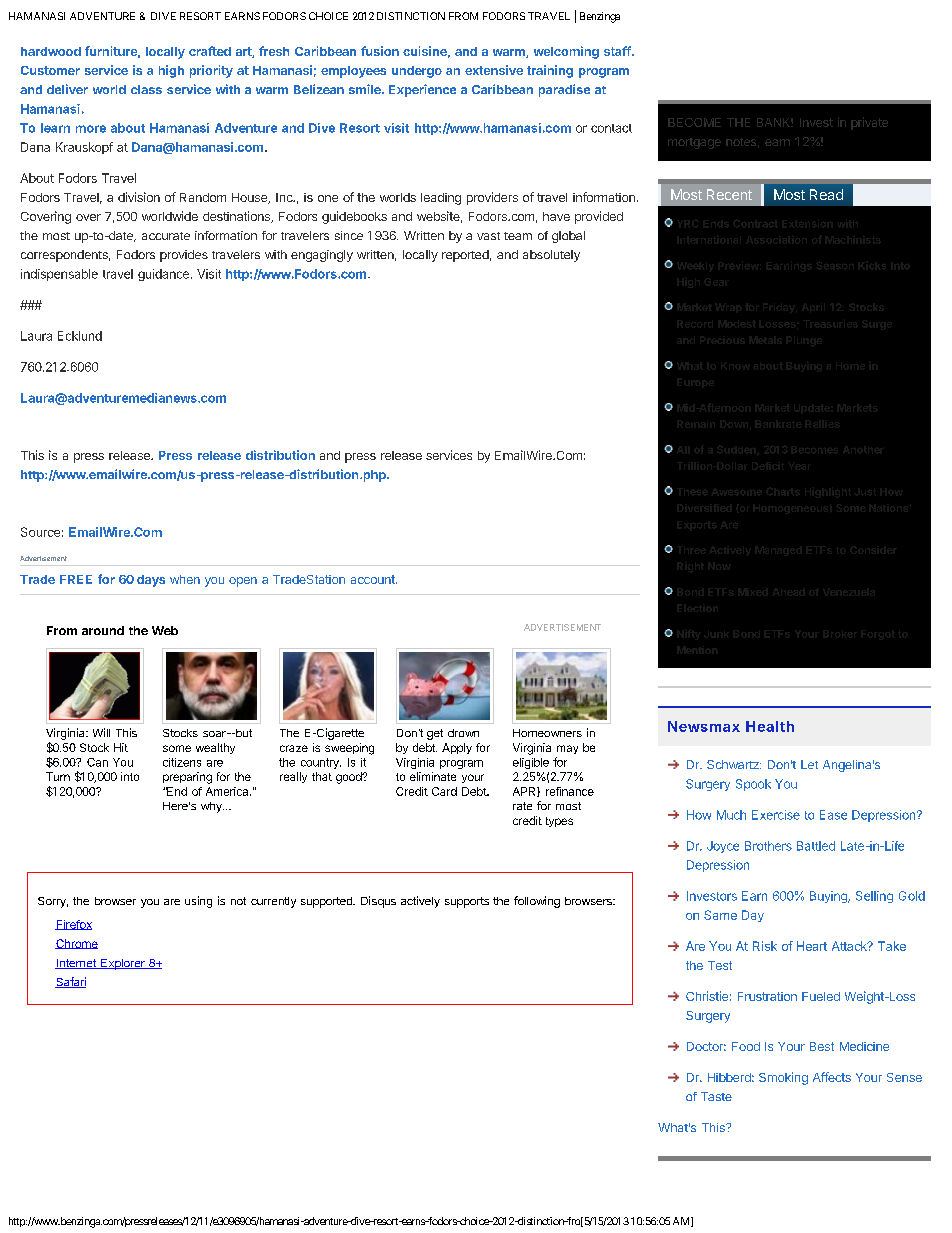  What do you see at coordinates (770, 726) in the screenshot?
I see `Health` at bounding box center [770, 726].
